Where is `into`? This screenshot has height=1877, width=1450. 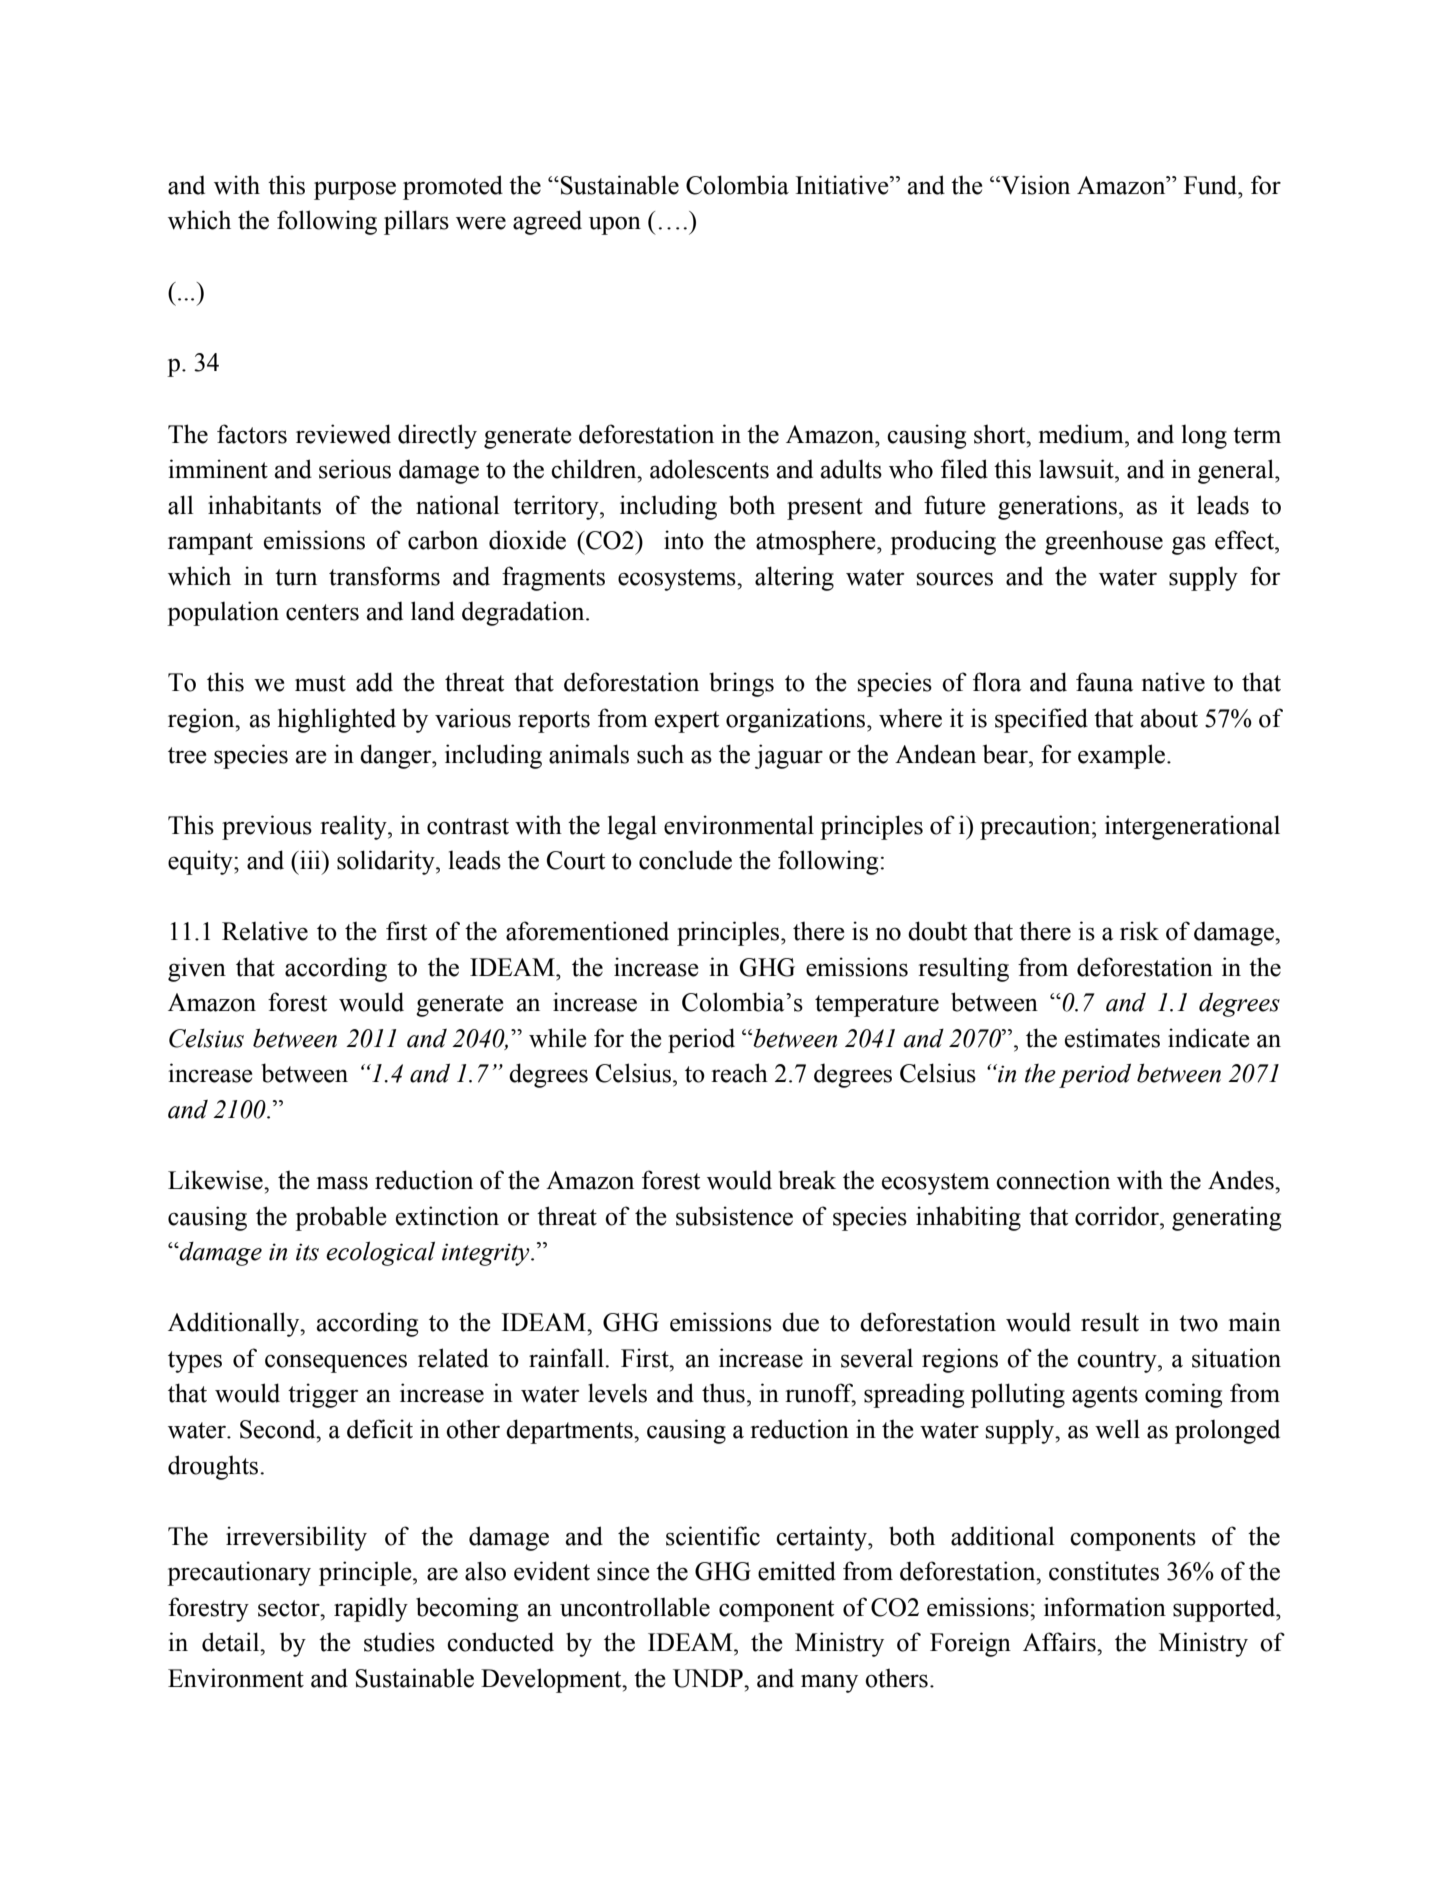 into is located at coordinates (684, 540).
